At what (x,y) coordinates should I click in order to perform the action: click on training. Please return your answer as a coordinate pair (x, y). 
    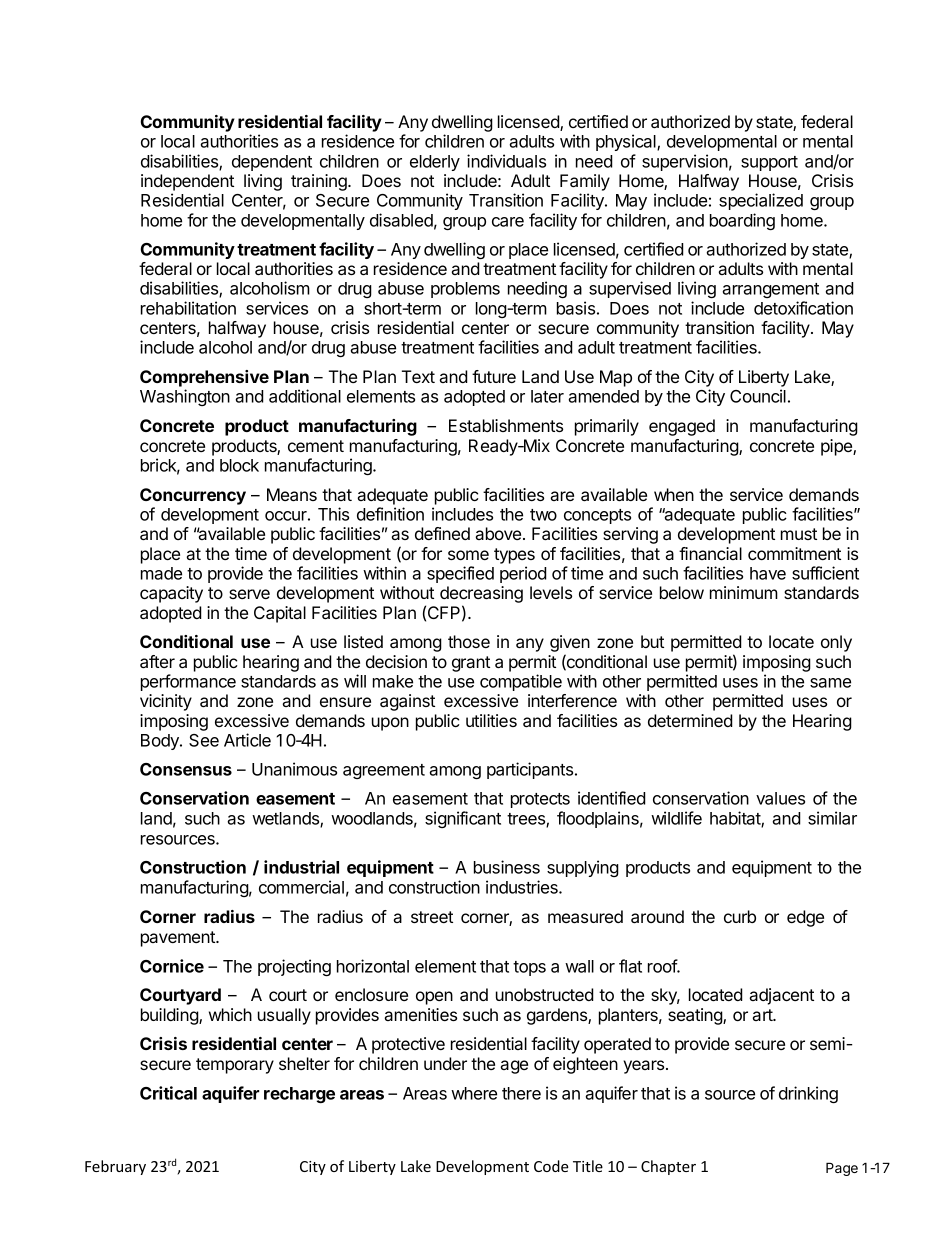
    Looking at the image, I should click on (320, 182).
